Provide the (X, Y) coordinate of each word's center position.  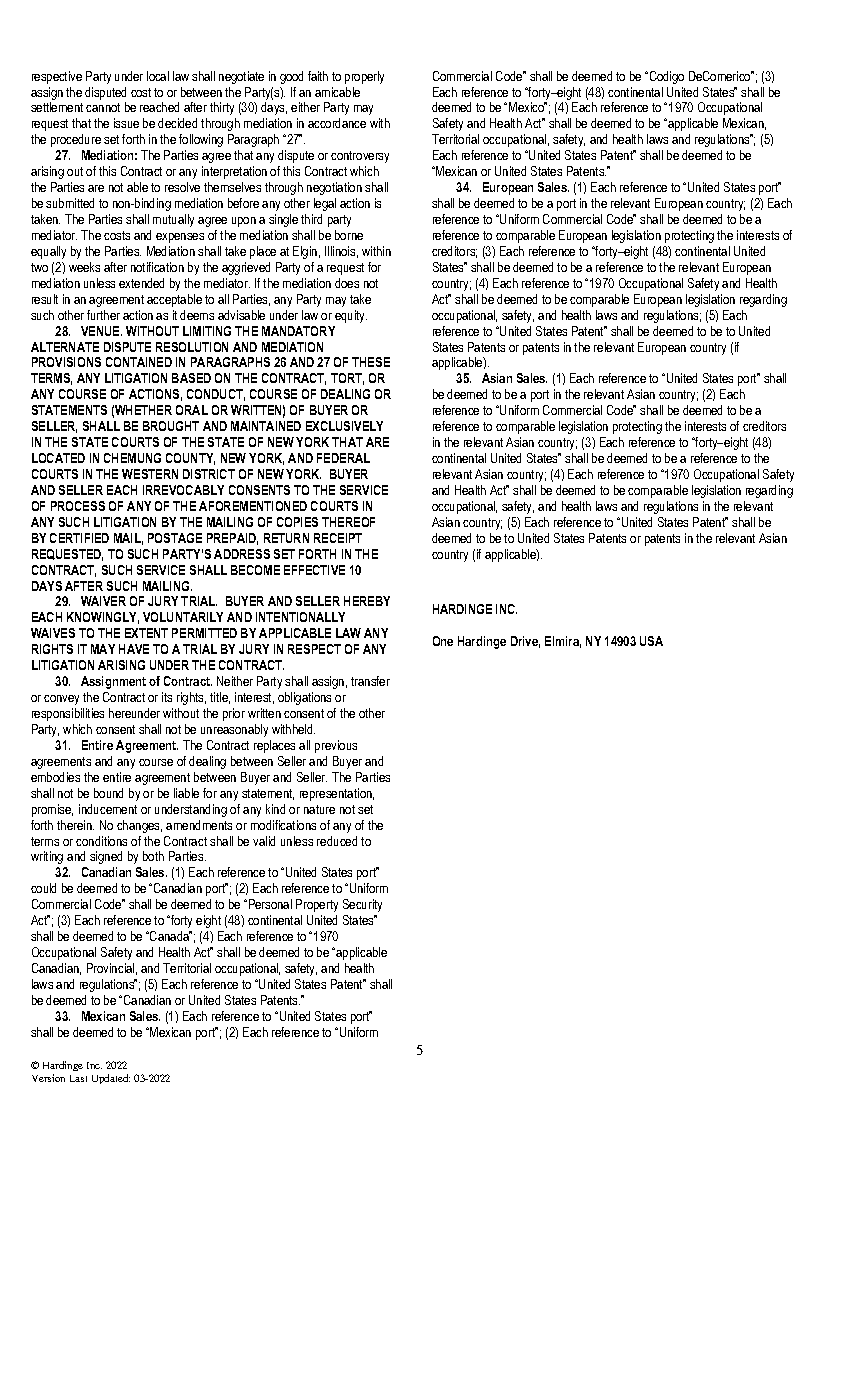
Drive (525, 642)
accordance (337, 123)
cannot (103, 107)
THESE (371, 362)
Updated (111, 1079)
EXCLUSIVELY (344, 426)
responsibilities (68, 714)
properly (364, 77)
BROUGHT (171, 426)
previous (336, 746)
